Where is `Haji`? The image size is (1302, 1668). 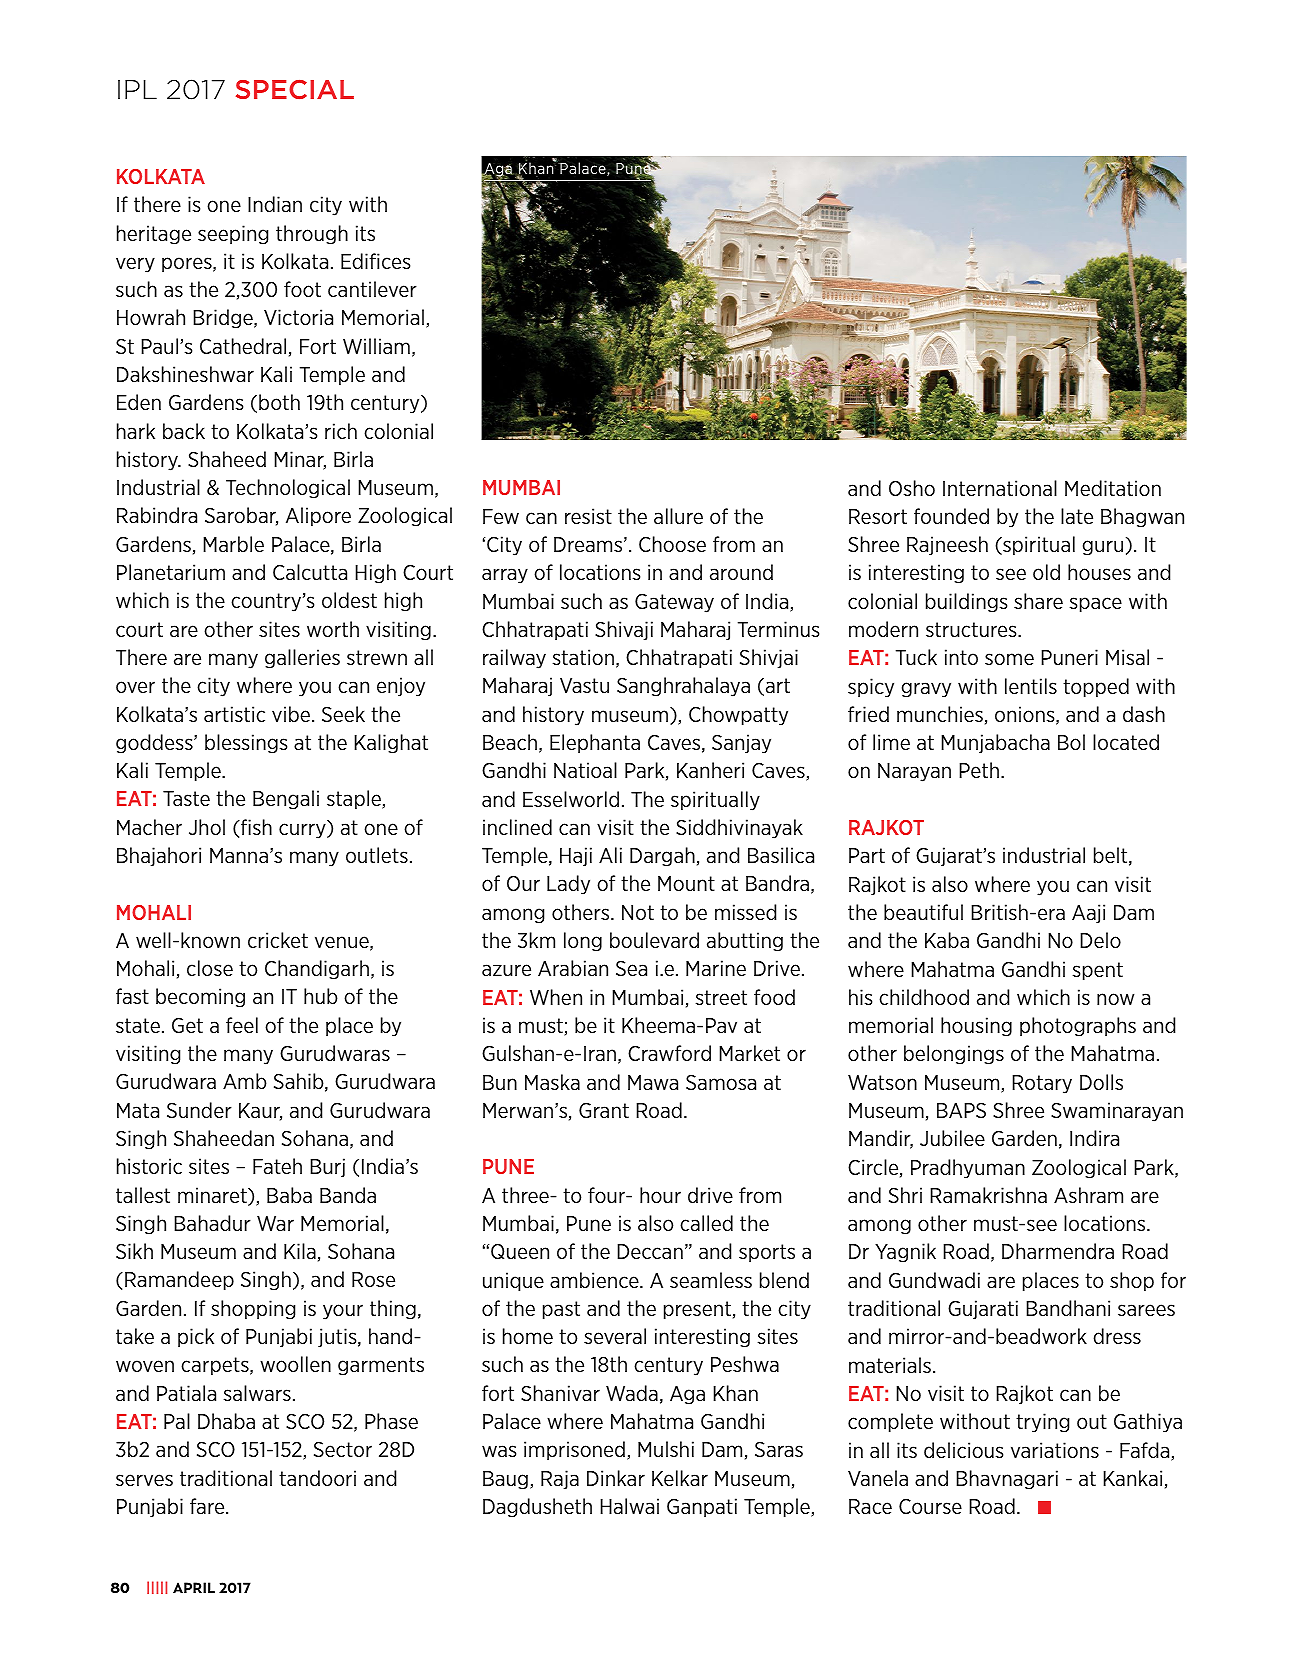 Haji is located at coordinates (576, 857).
